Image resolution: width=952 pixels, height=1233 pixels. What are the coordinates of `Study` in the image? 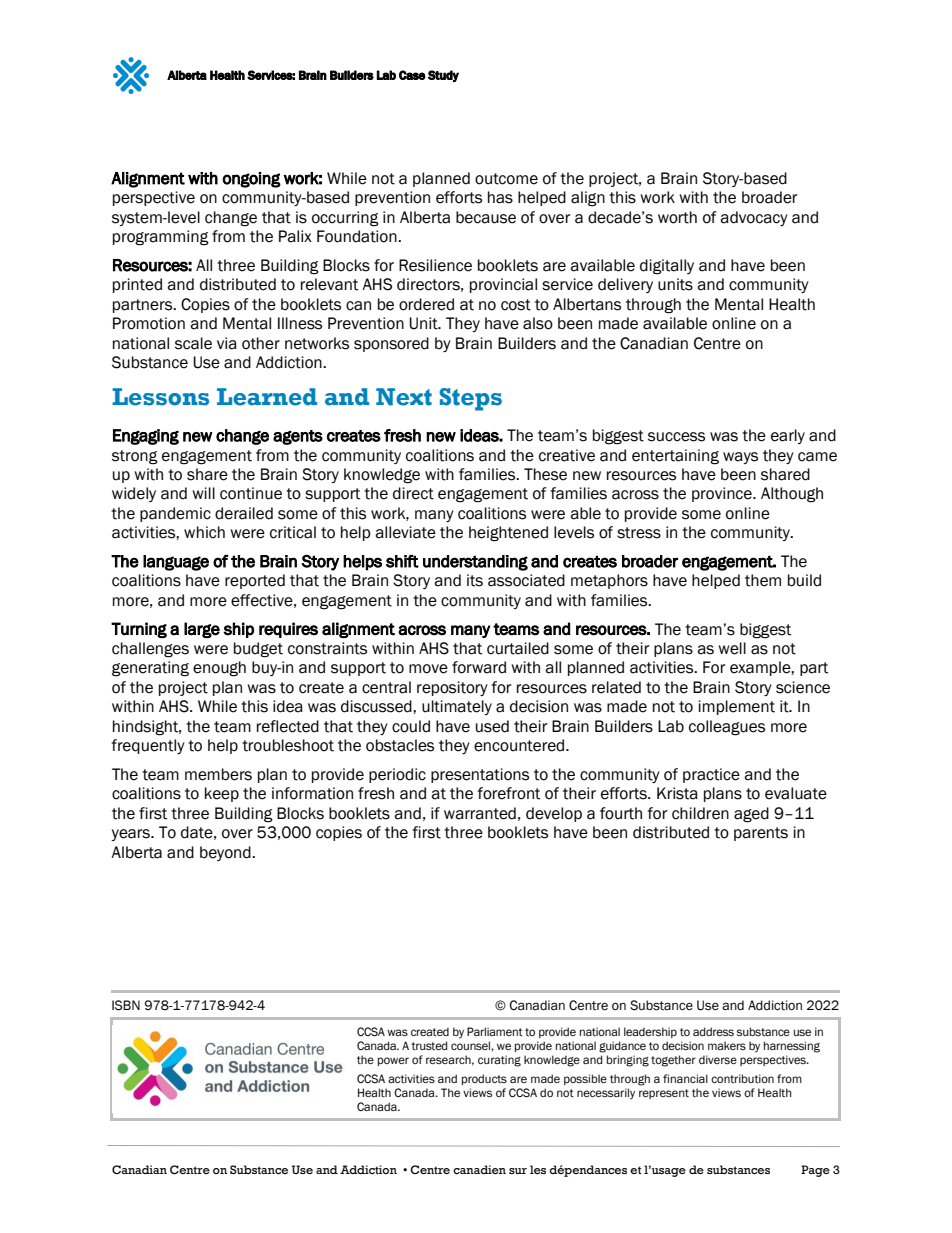 It's located at (443, 76).
